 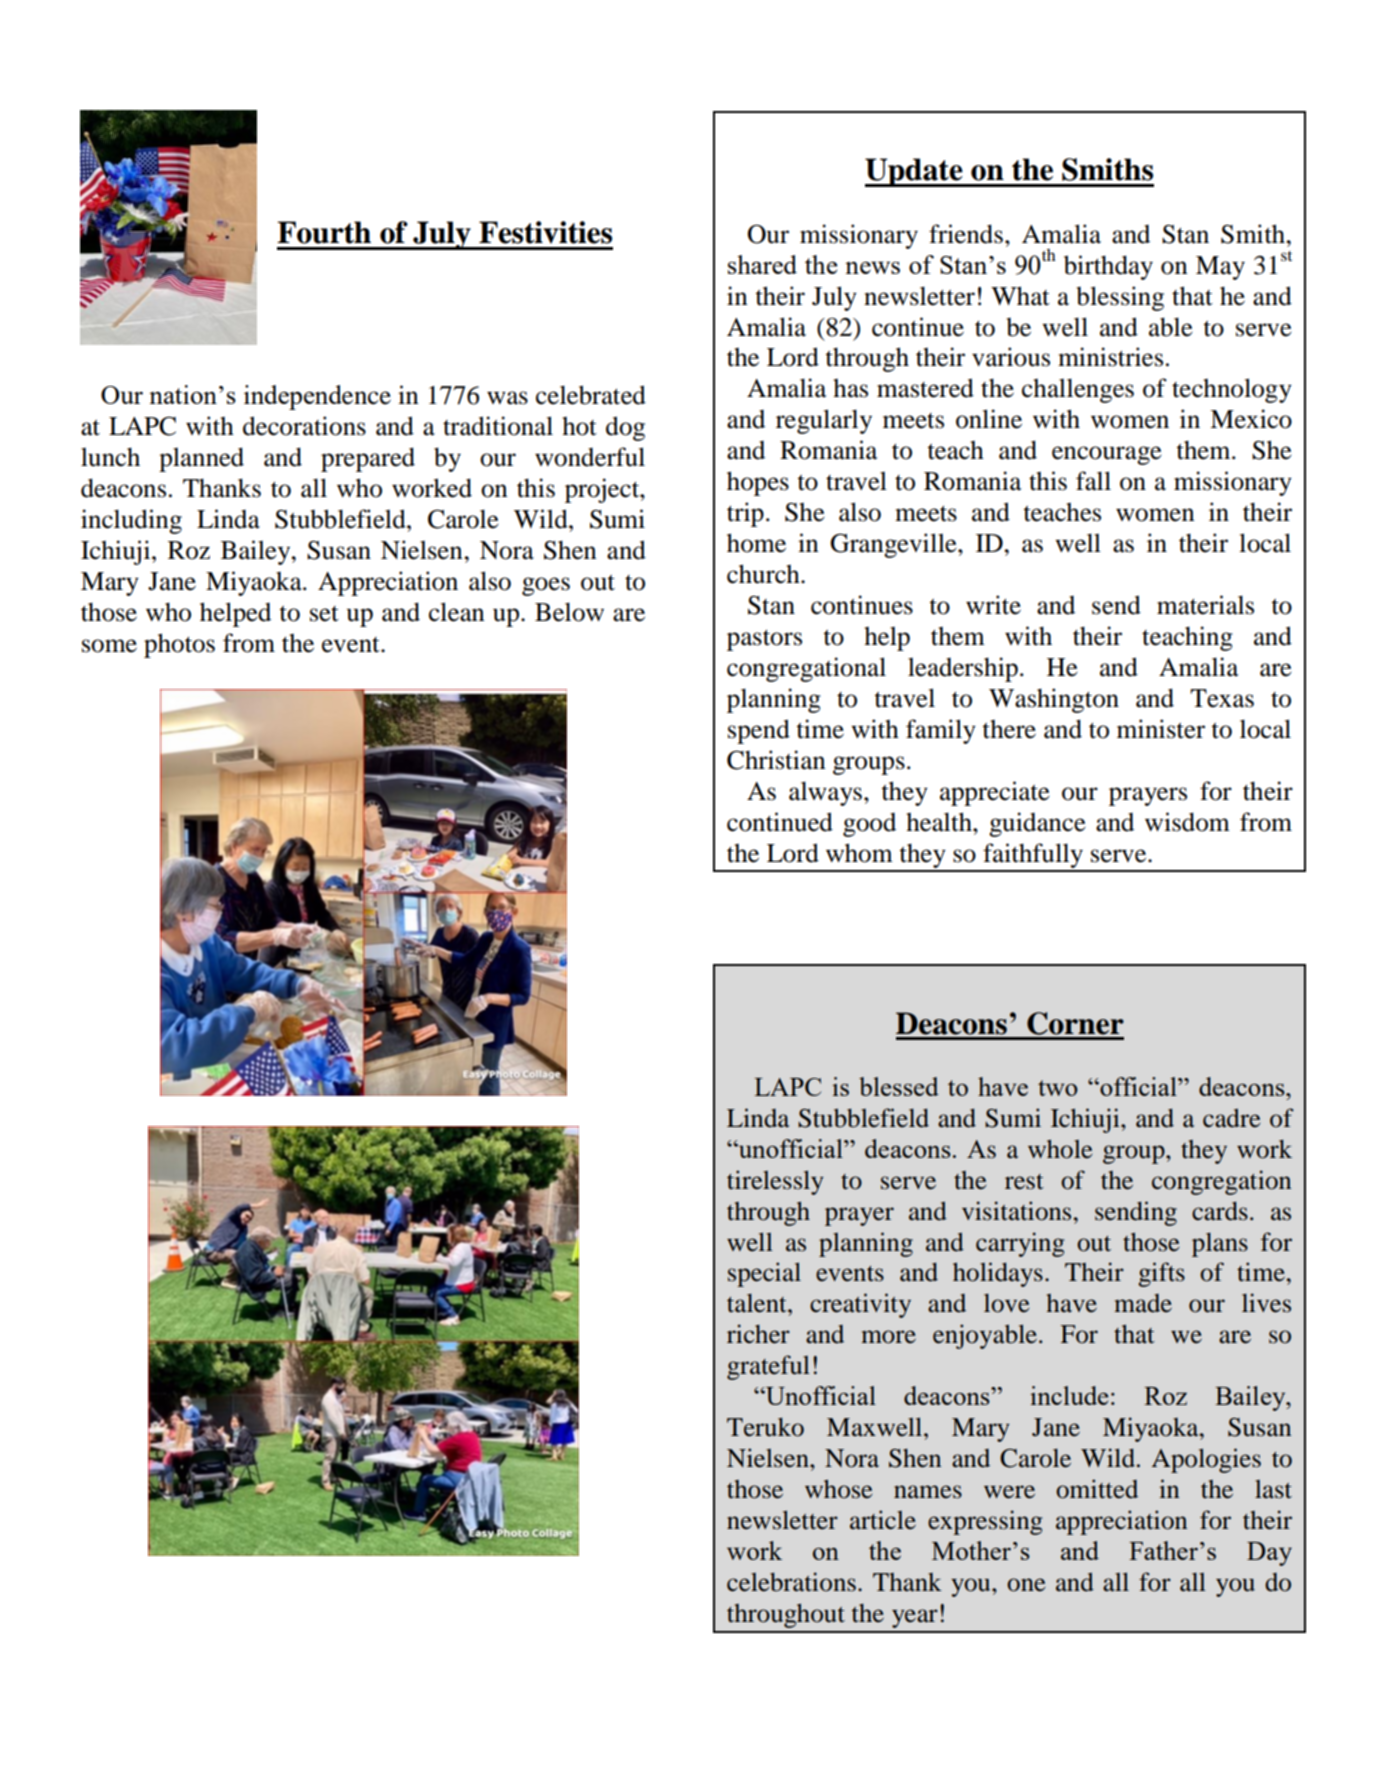 I want to click on photos, so click(x=179, y=645).
